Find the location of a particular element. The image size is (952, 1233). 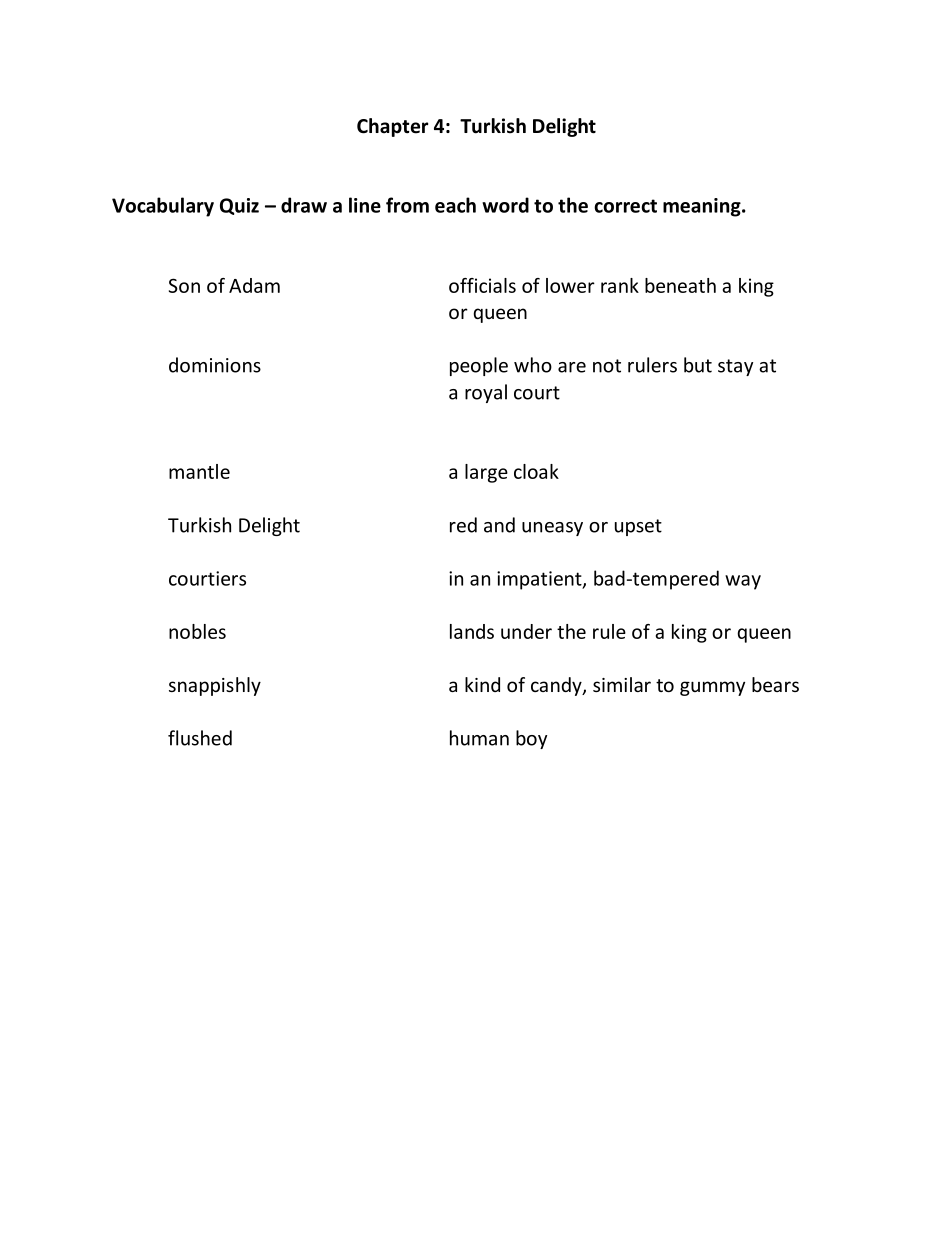

but is located at coordinates (698, 365).
